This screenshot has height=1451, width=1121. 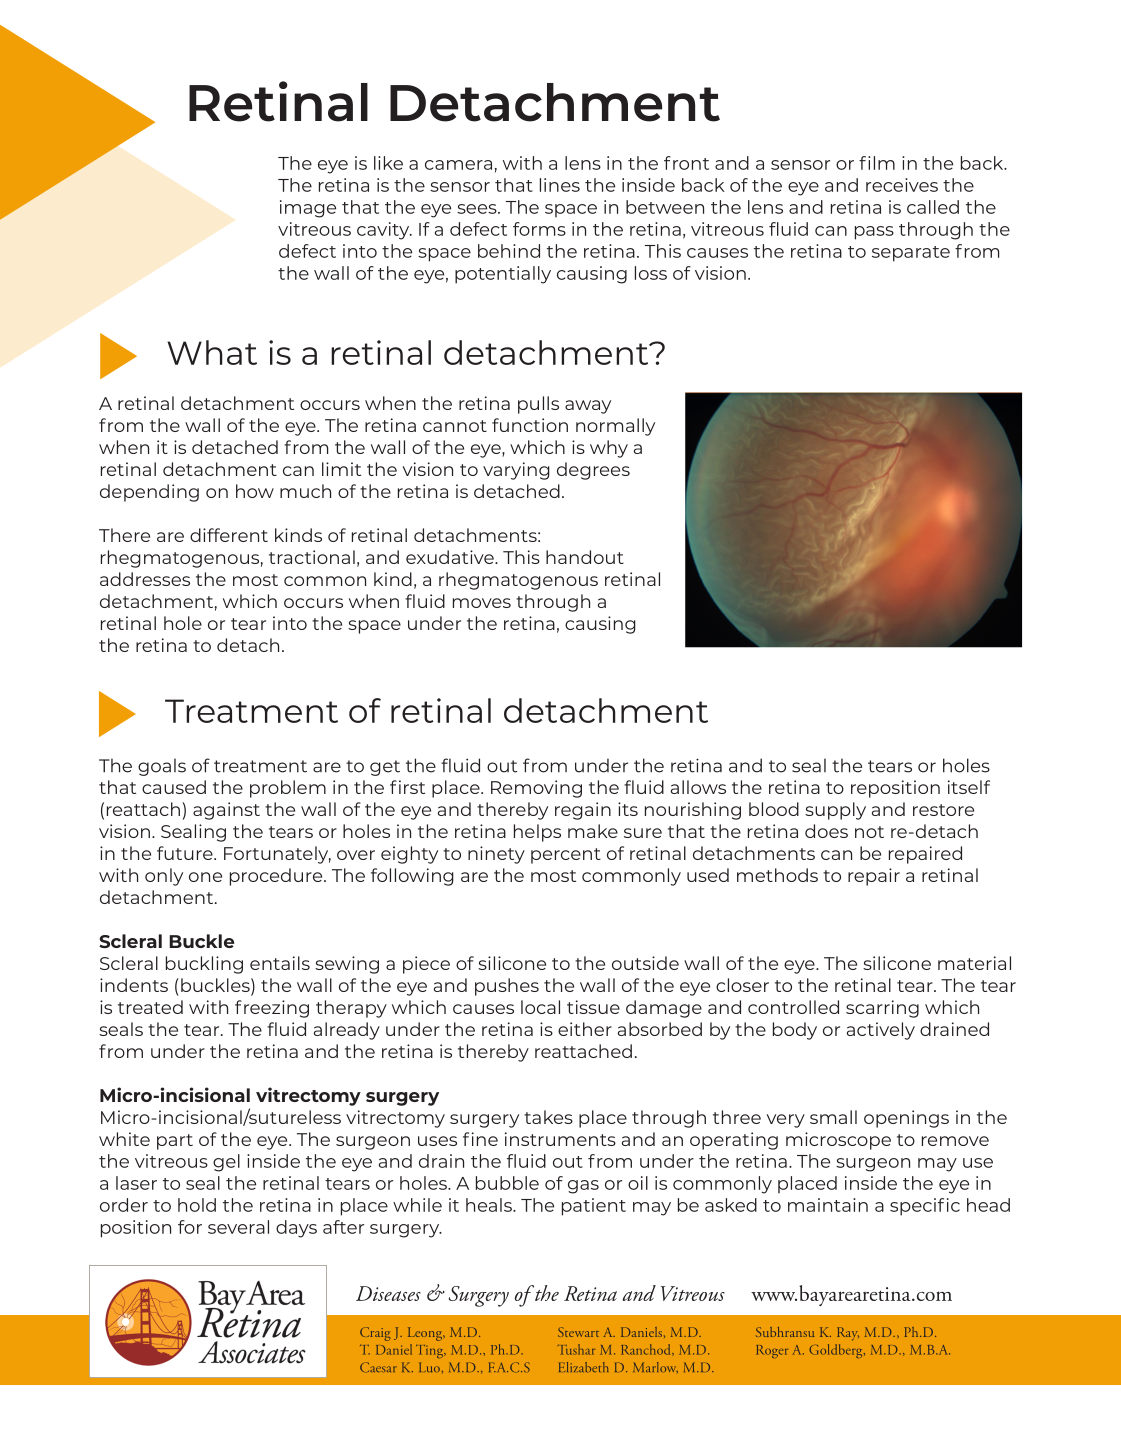 What do you see at coordinates (902, 185) in the screenshot?
I see `receives` at bounding box center [902, 185].
